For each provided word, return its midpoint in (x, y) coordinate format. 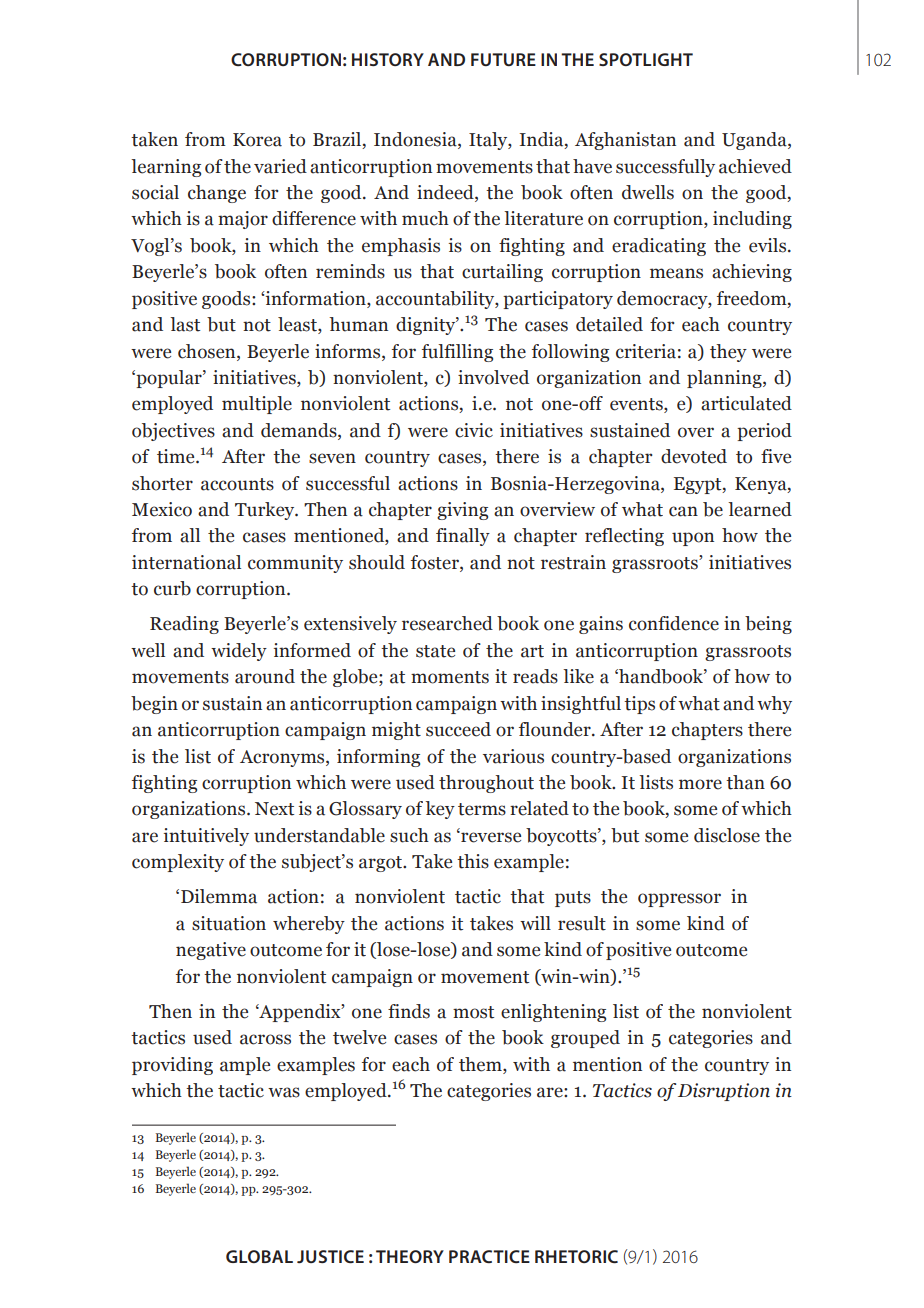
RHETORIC (576, 1256)
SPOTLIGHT (646, 59)
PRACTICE (489, 1256)
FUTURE (503, 59)
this (473, 861)
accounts (237, 484)
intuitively (206, 837)
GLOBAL (259, 1256)
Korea (257, 140)
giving (462, 511)
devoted (694, 456)
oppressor (679, 900)
